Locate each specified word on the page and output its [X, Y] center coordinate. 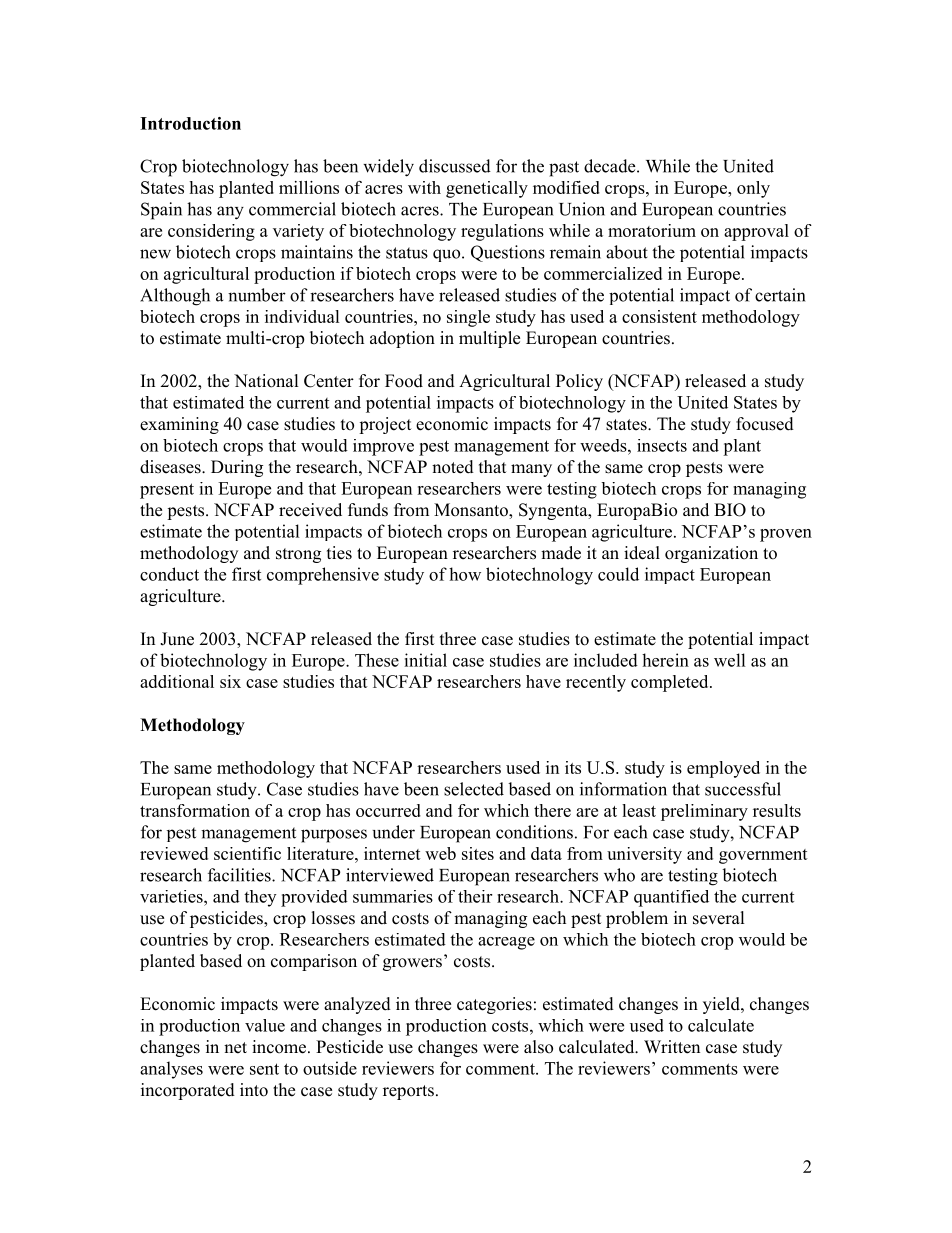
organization [711, 554]
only [753, 189]
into [254, 1090]
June [177, 639]
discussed [455, 166]
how [465, 574]
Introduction [190, 123]
